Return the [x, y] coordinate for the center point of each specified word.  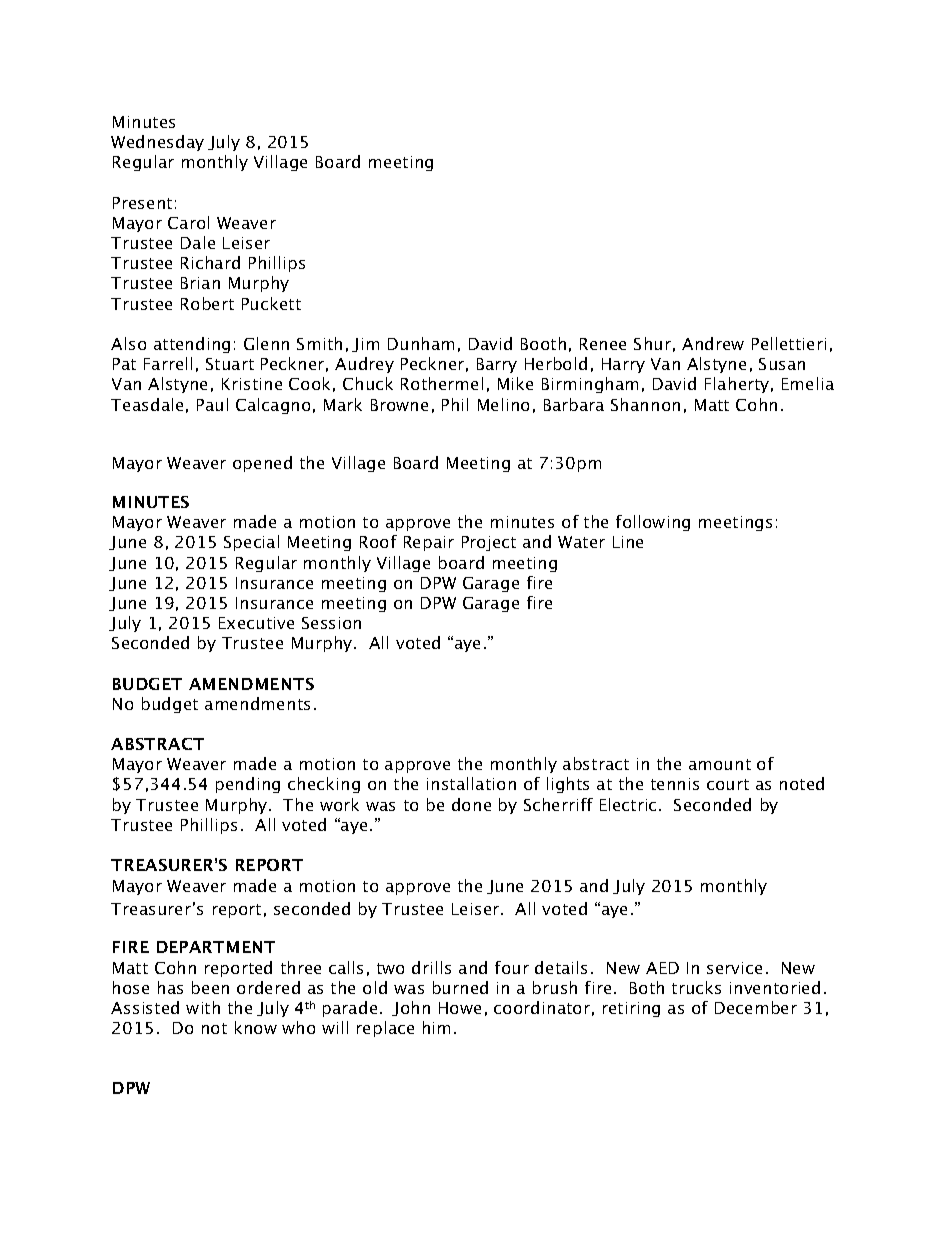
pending [248, 785]
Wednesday [157, 143]
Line [628, 542]
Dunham [421, 343]
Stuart [230, 364]
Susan [782, 364]
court [728, 784]
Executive [256, 623]
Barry [497, 365]
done [471, 804]
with [203, 1007]
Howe [460, 1008]
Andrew [713, 343]
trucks [696, 987]
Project [489, 543]
